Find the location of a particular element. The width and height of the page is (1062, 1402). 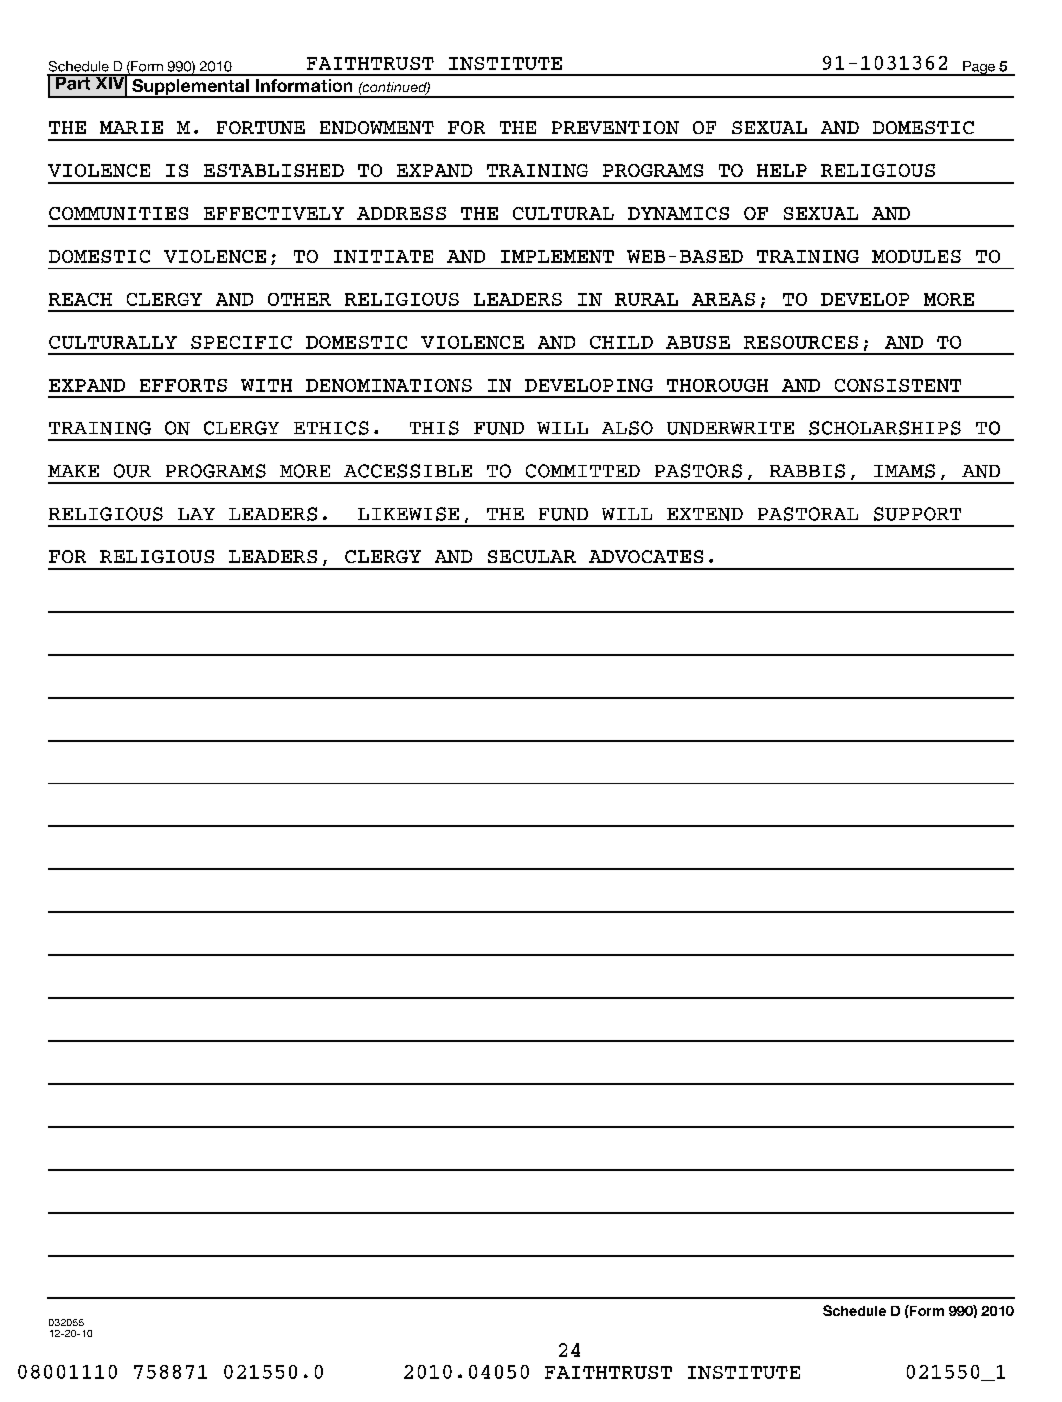

EFFORTS is located at coordinates (183, 385).
